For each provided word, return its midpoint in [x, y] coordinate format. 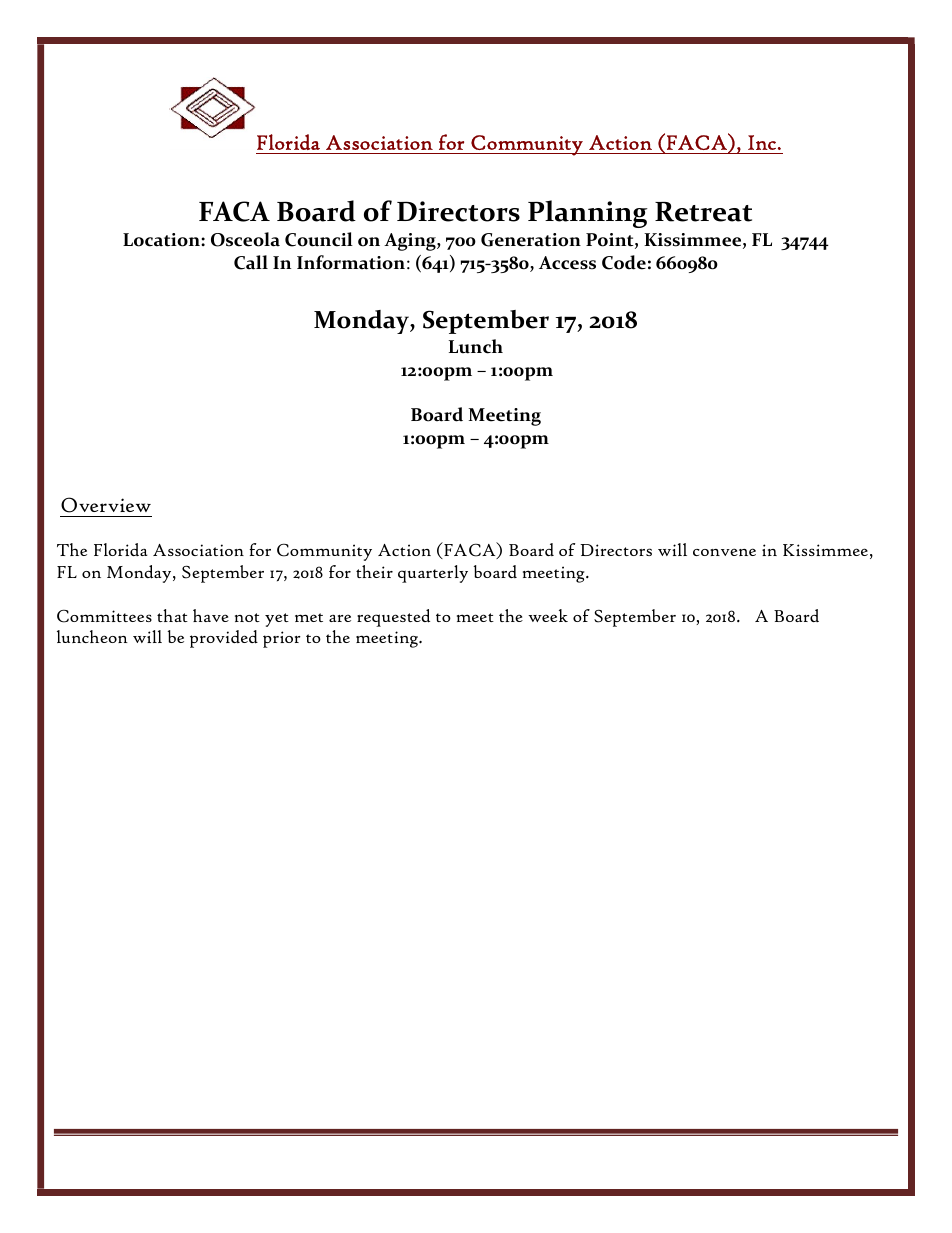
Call [251, 262]
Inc [762, 142]
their [374, 571]
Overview [106, 505]
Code [624, 262]
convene [724, 552]
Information [351, 262]
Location [162, 240]
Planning [588, 214]
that [172, 615]
